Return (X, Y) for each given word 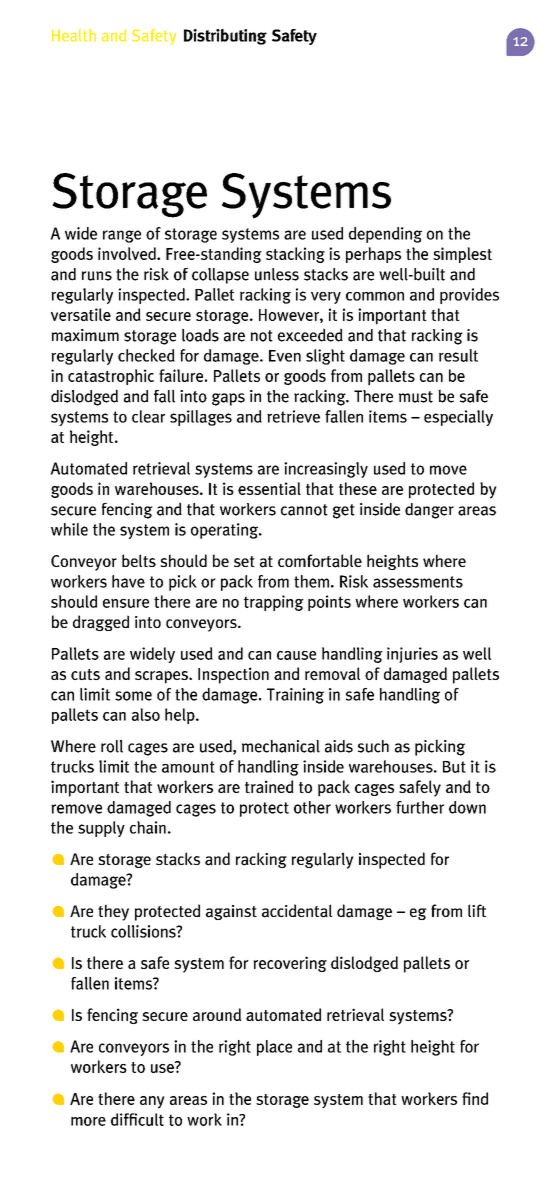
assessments (418, 582)
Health (74, 35)
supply (101, 829)
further (420, 807)
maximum (85, 335)
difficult (137, 1119)
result (458, 355)
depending (385, 235)
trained (269, 786)
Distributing (225, 37)
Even (285, 356)
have (128, 581)
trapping (274, 603)
